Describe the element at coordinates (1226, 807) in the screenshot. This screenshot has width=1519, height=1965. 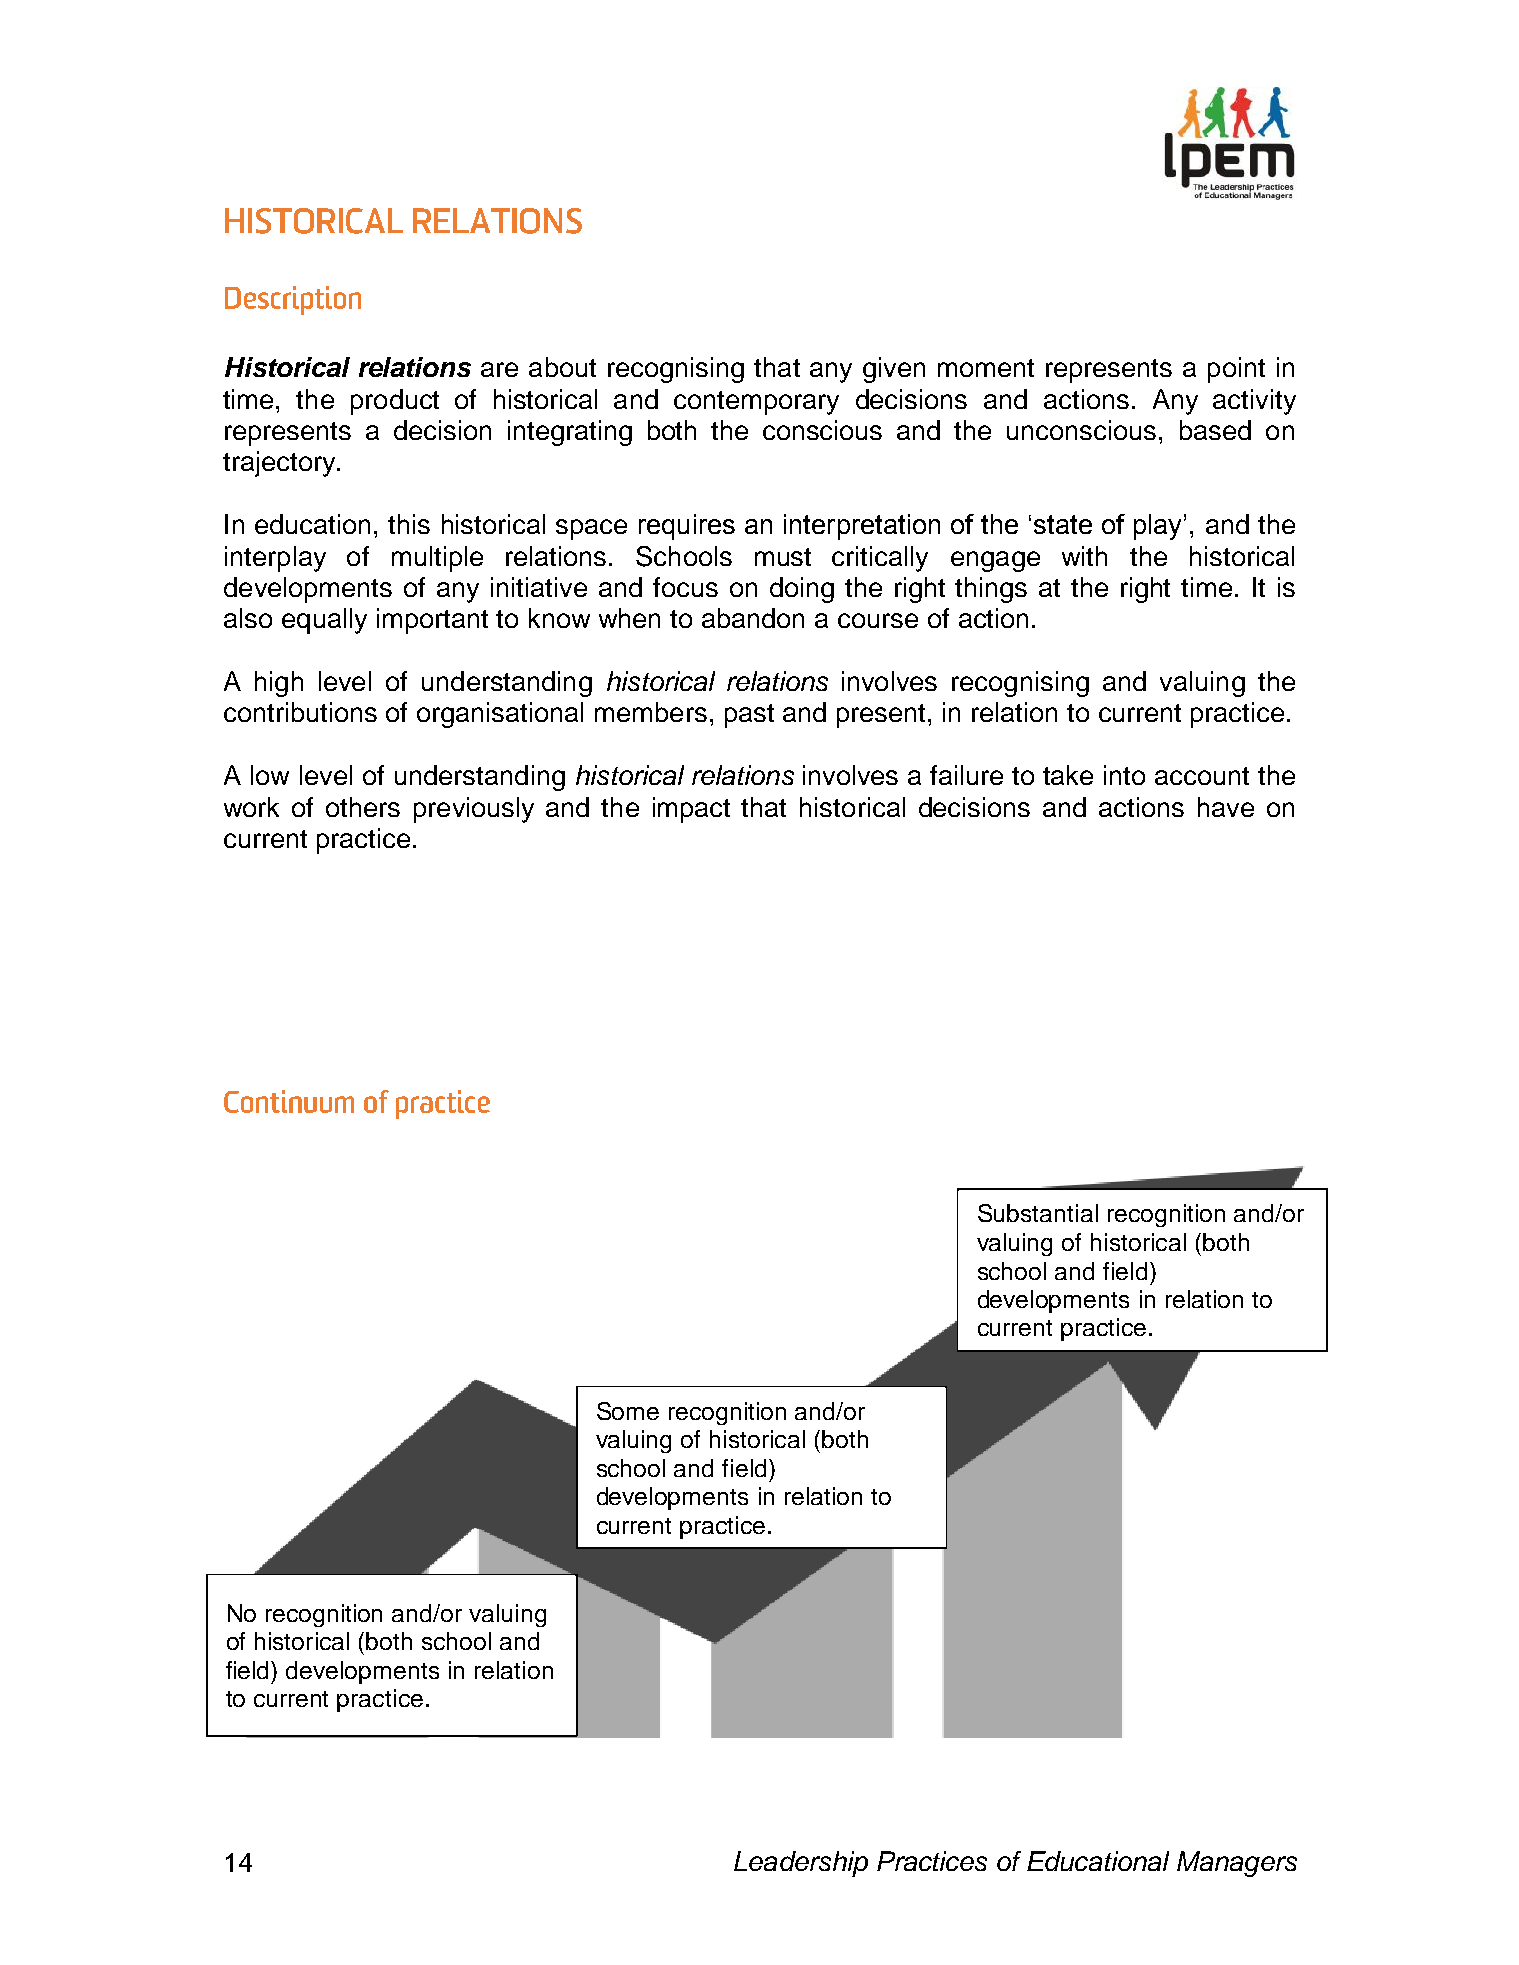
I see `have` at that location.
